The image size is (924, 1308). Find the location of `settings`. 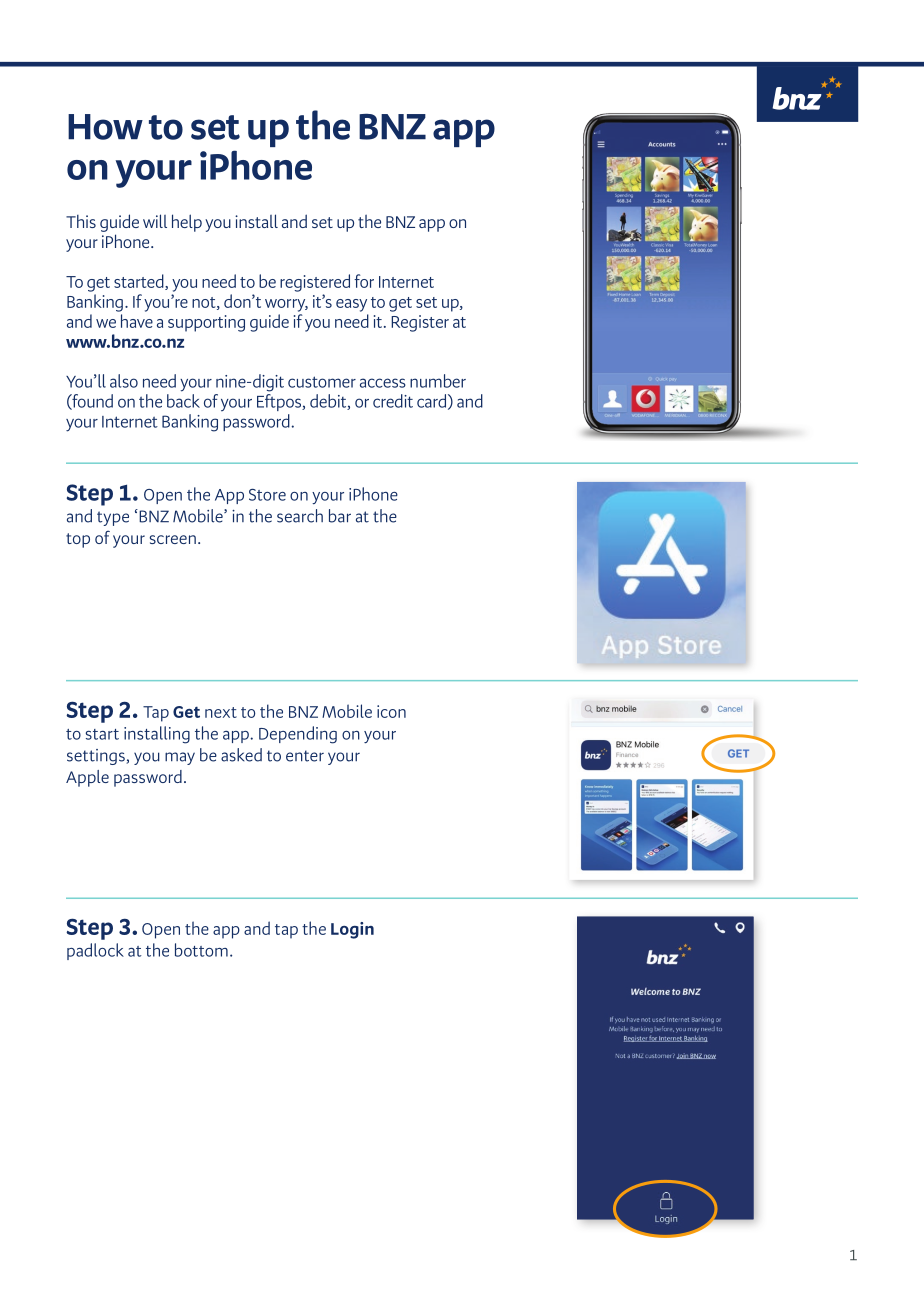

settings is located at coordinates (97, 757).
